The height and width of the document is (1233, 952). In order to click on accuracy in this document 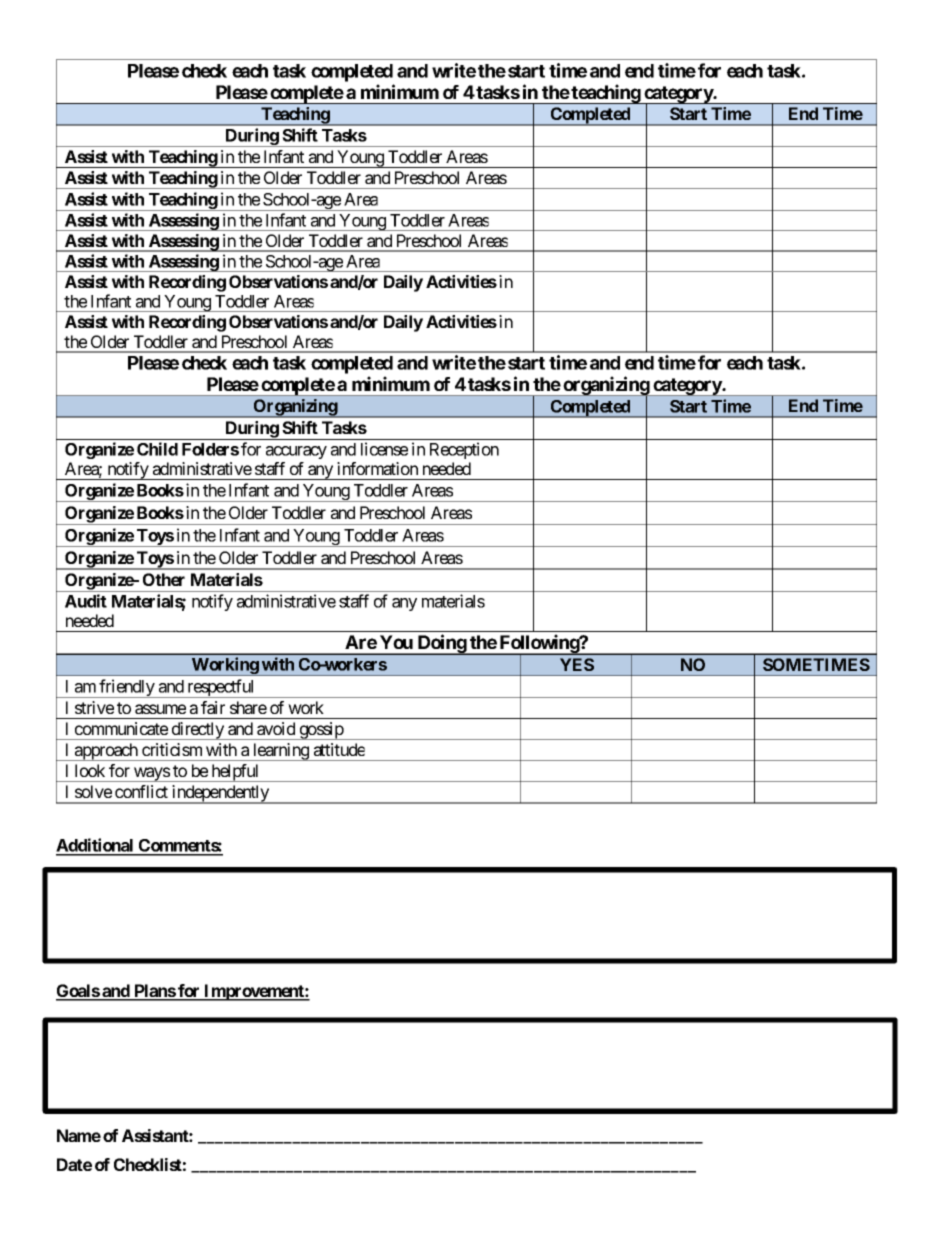, I will do `click(296, 452)`.
